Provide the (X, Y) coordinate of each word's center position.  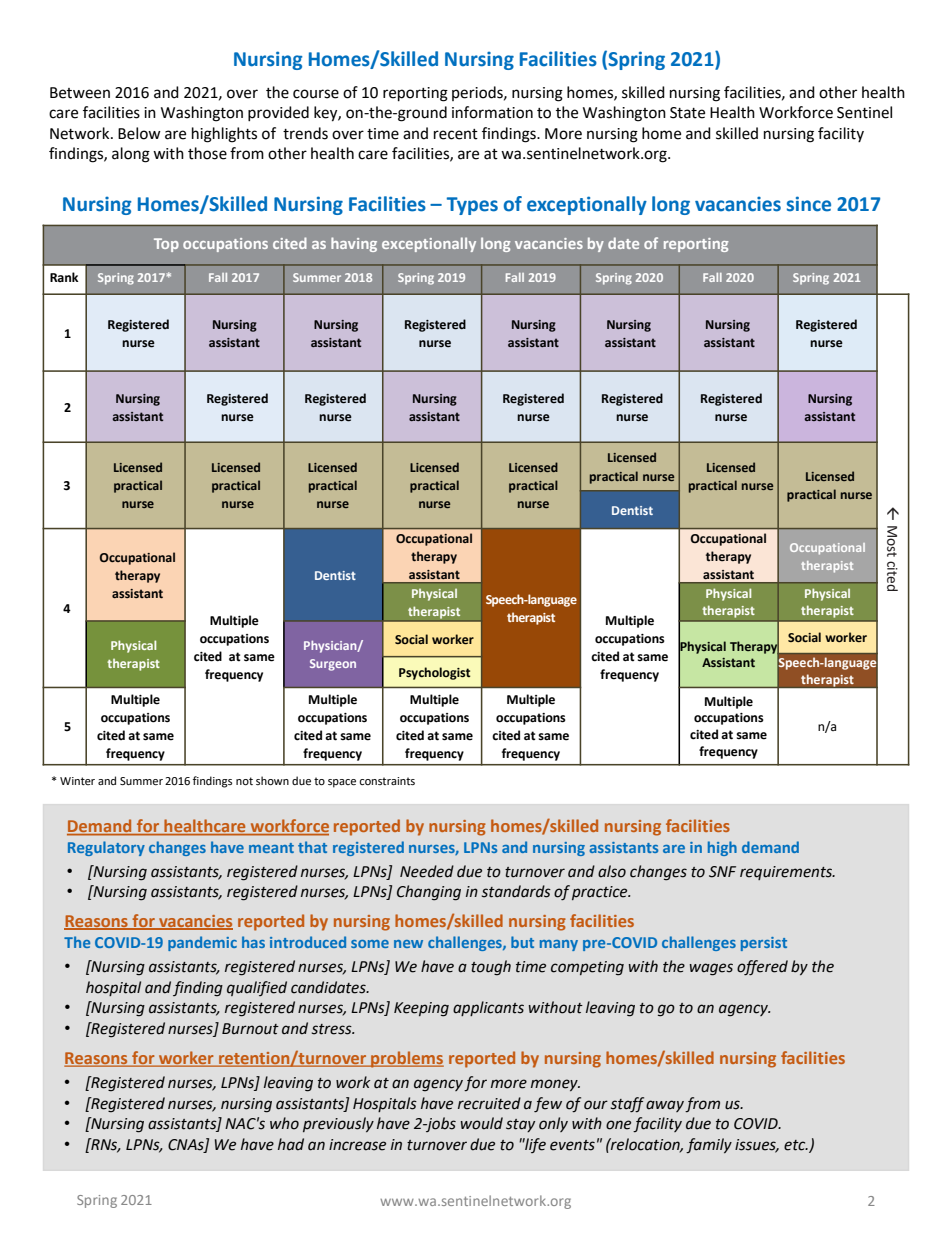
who (284, 1123)
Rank (64, 277)
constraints (387, 781)
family (709, 1145)
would (481, 1123)
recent (456, 134)
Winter (77, 781)
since (809, 204)
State (687, 113)
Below (139, 133)
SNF (722, 872)
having (354, 244)
